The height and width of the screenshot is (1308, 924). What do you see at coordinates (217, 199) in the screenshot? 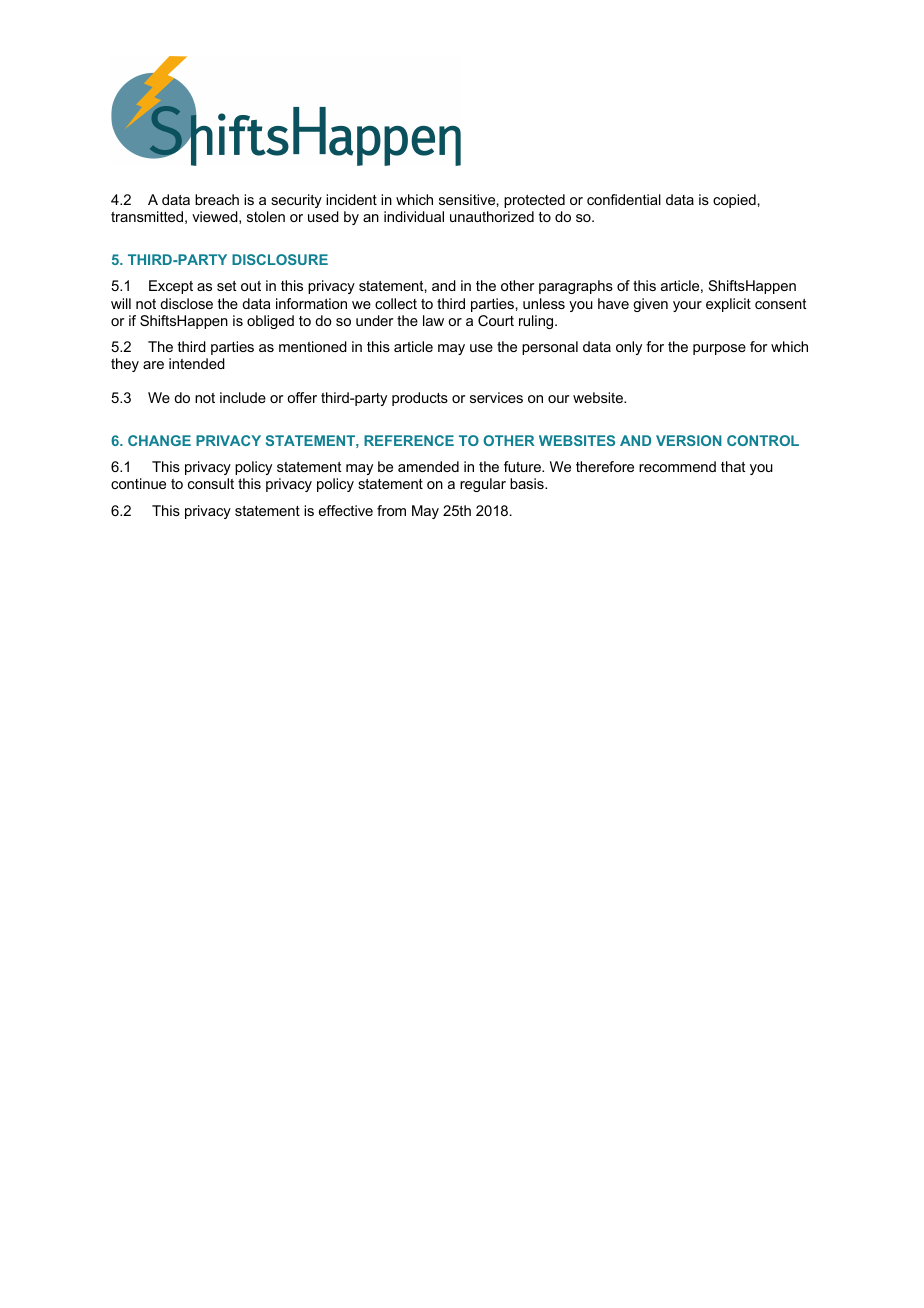
I see `breach` at bounding box center [217, 199].
